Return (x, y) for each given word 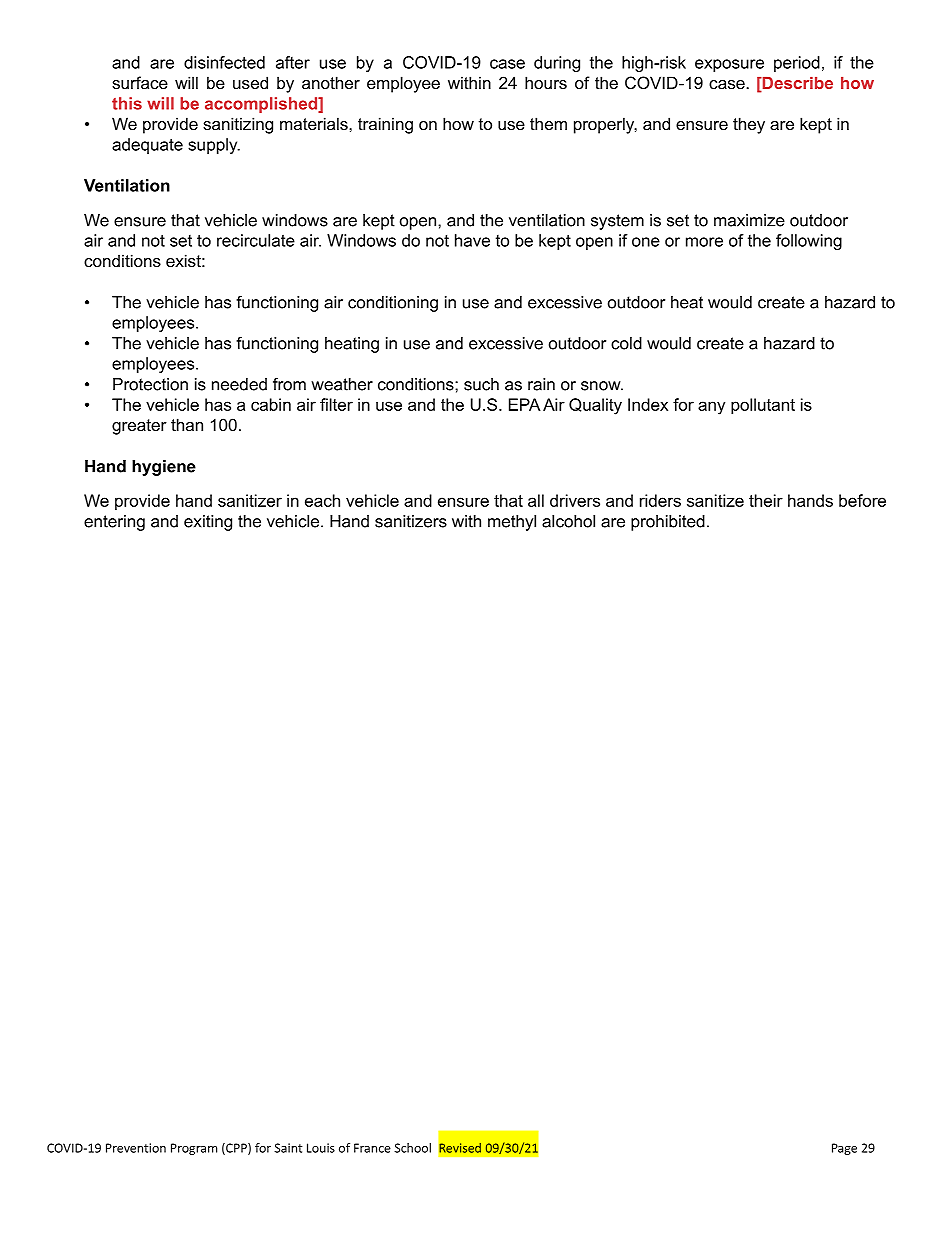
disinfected (224, 62)
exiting (208, 523)
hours (546, 82)
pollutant (763, 406)
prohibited (668, 523)
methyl (512, 523)
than (187, 424)
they (749, 125)
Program (194, 1149)
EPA (525, 404)
